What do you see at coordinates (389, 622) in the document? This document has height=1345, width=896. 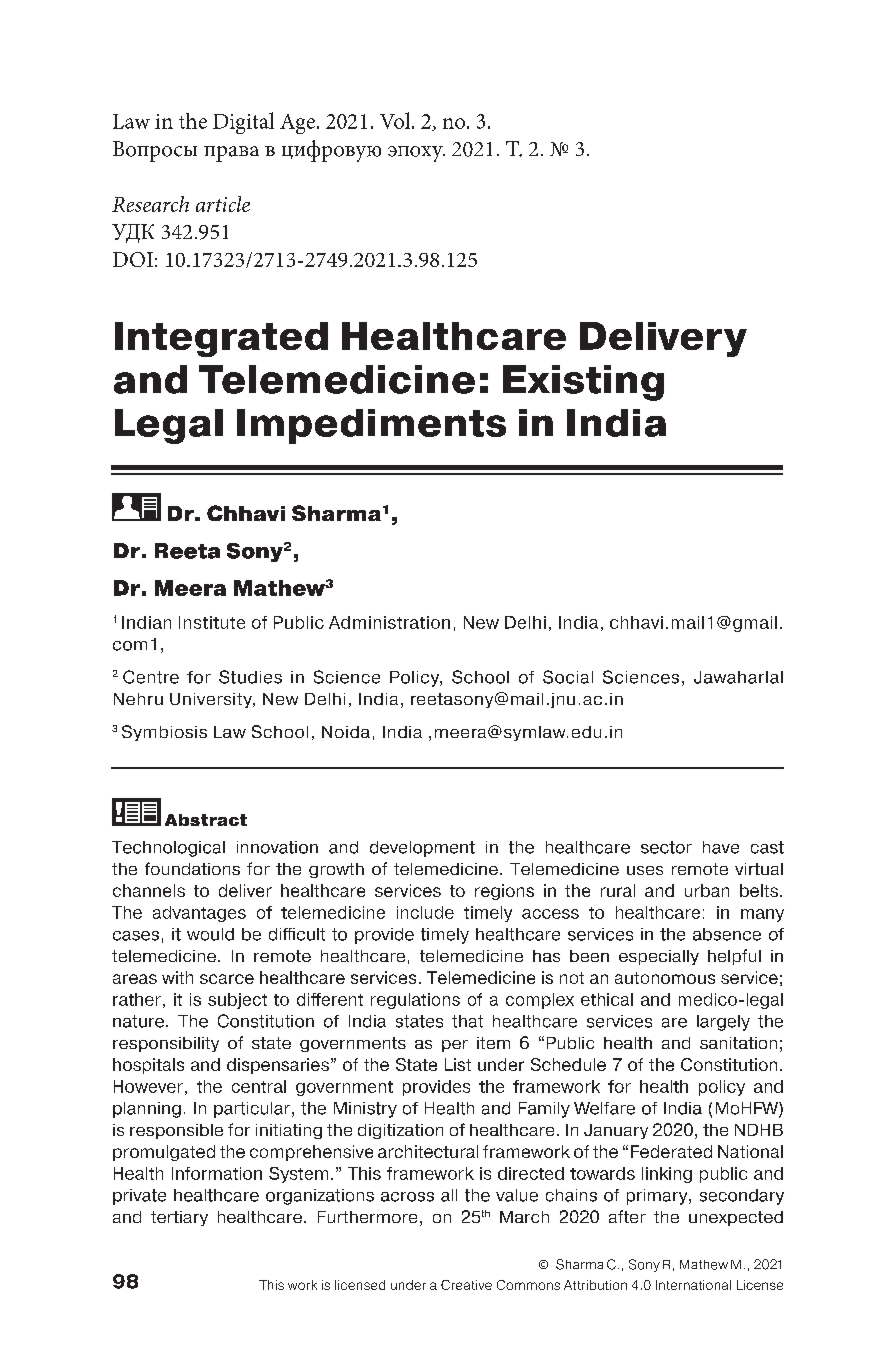 I see `Administration` at bounding box center [389, 622].
